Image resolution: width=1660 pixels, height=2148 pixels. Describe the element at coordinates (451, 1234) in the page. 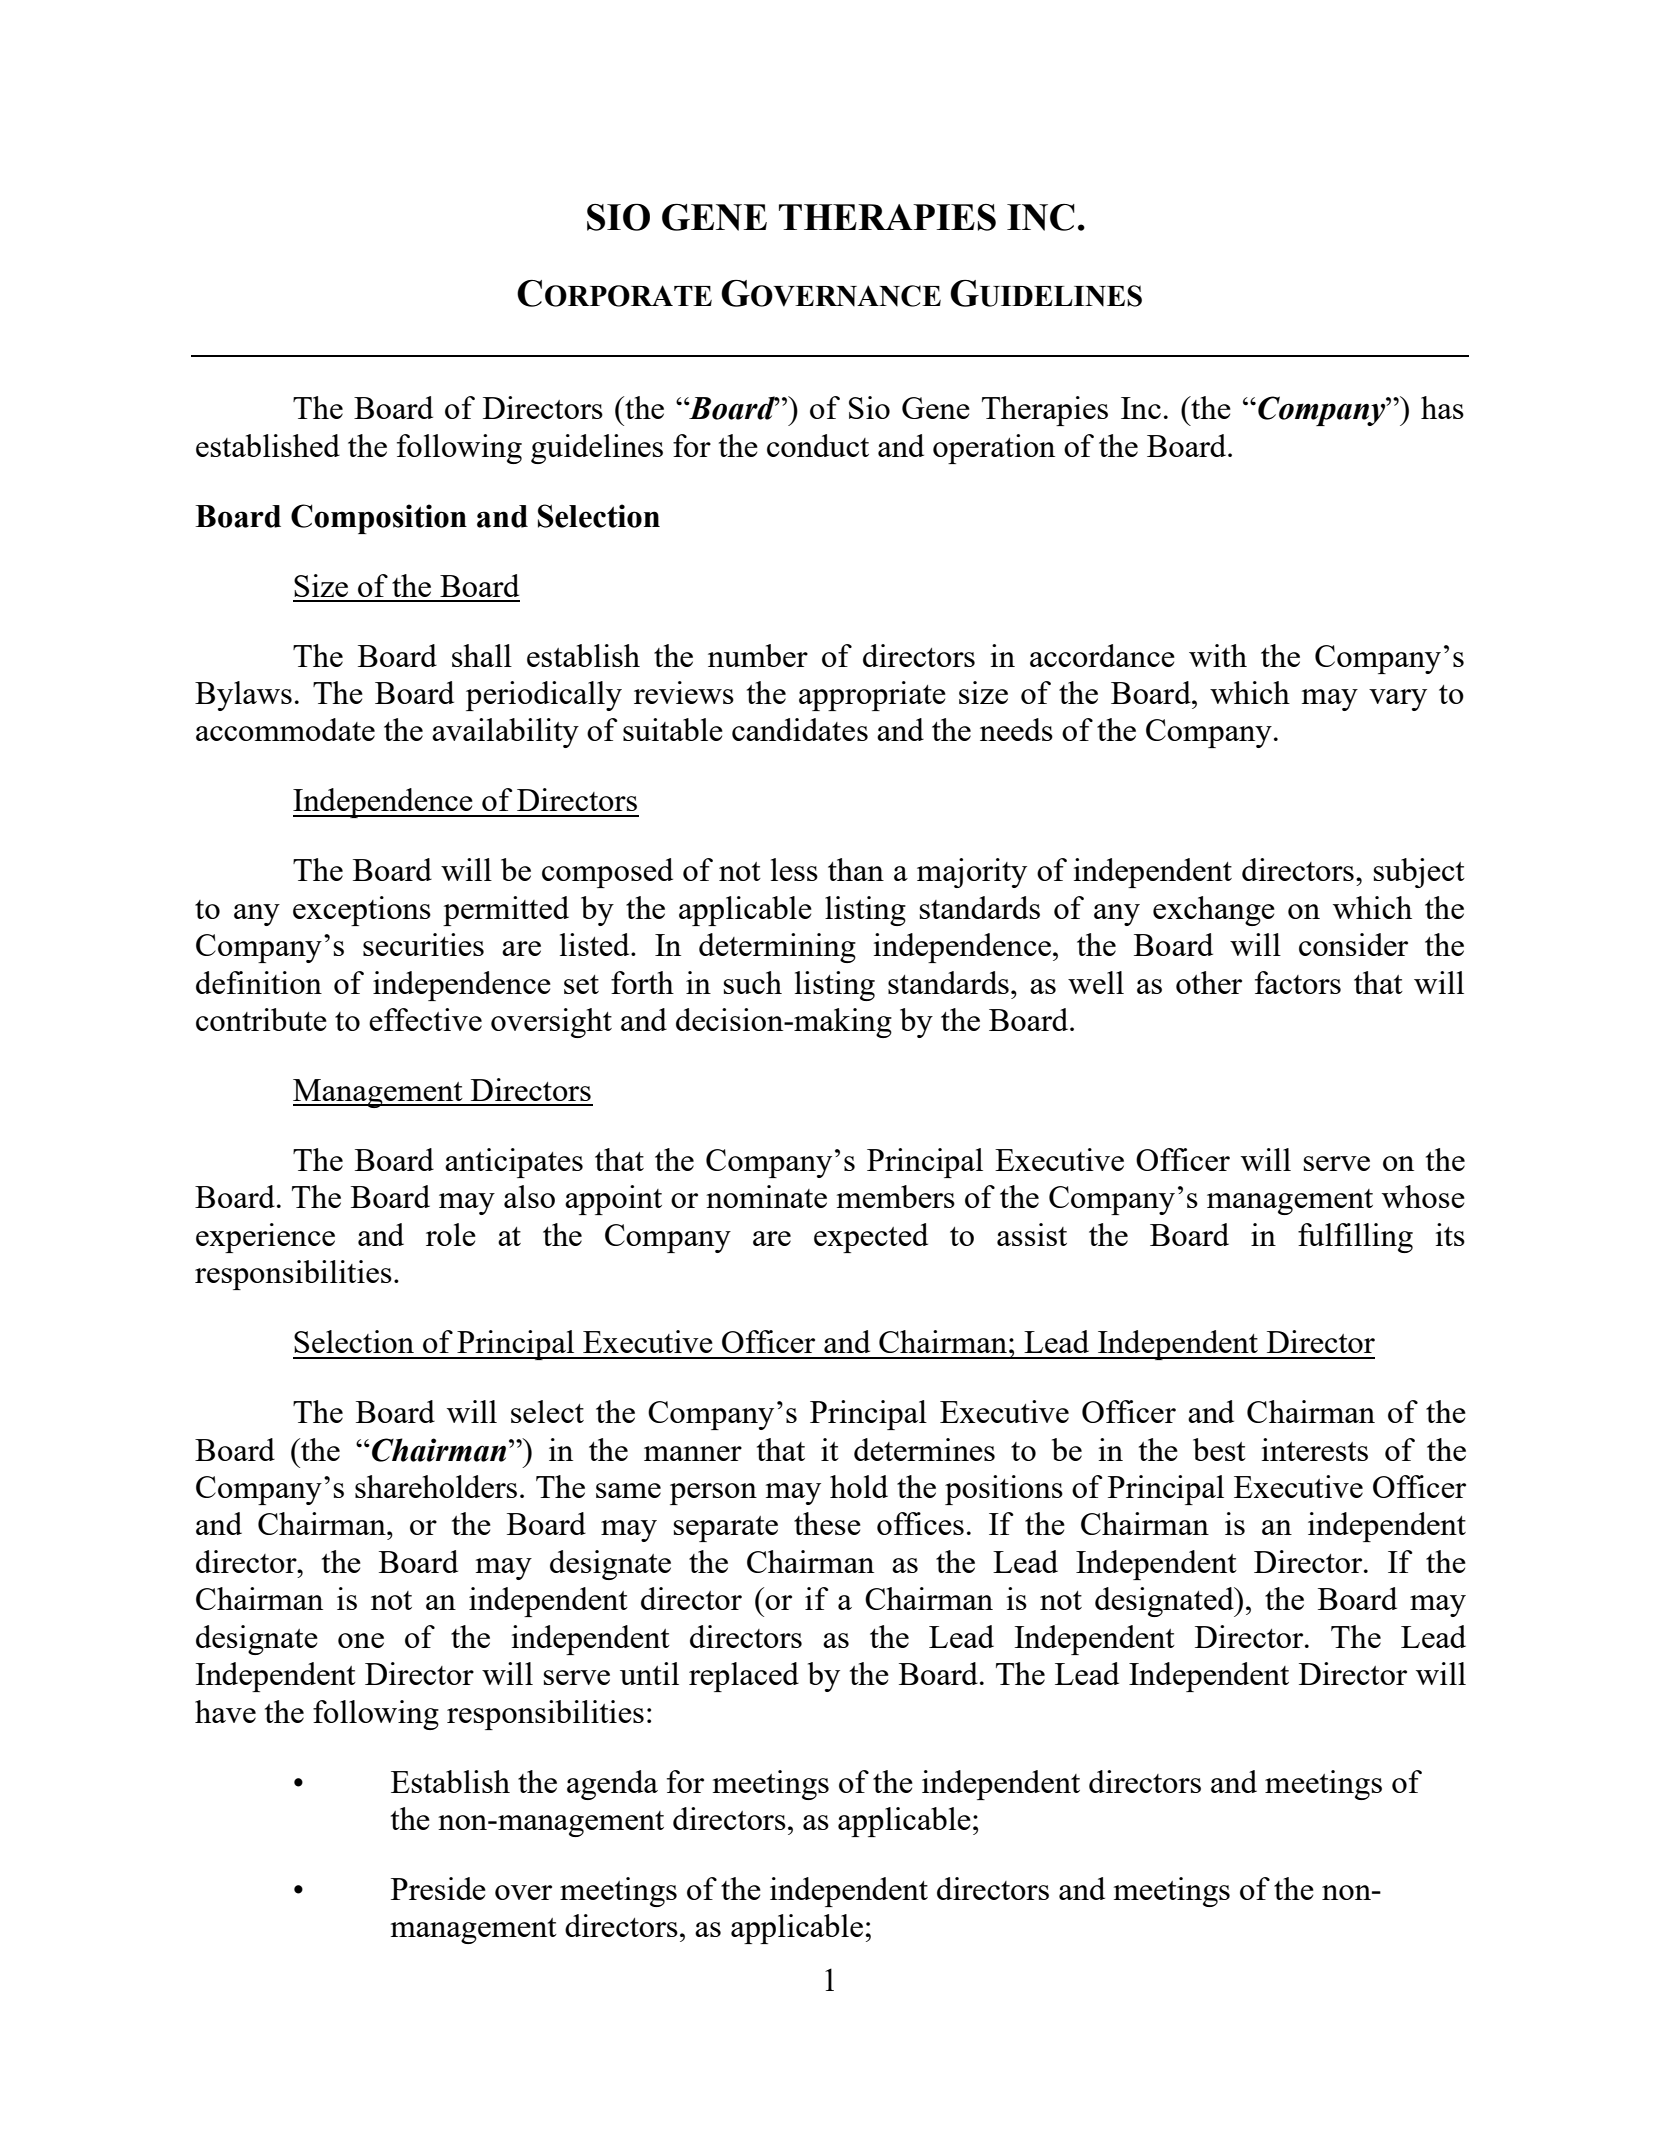

I see `role` at that location.
